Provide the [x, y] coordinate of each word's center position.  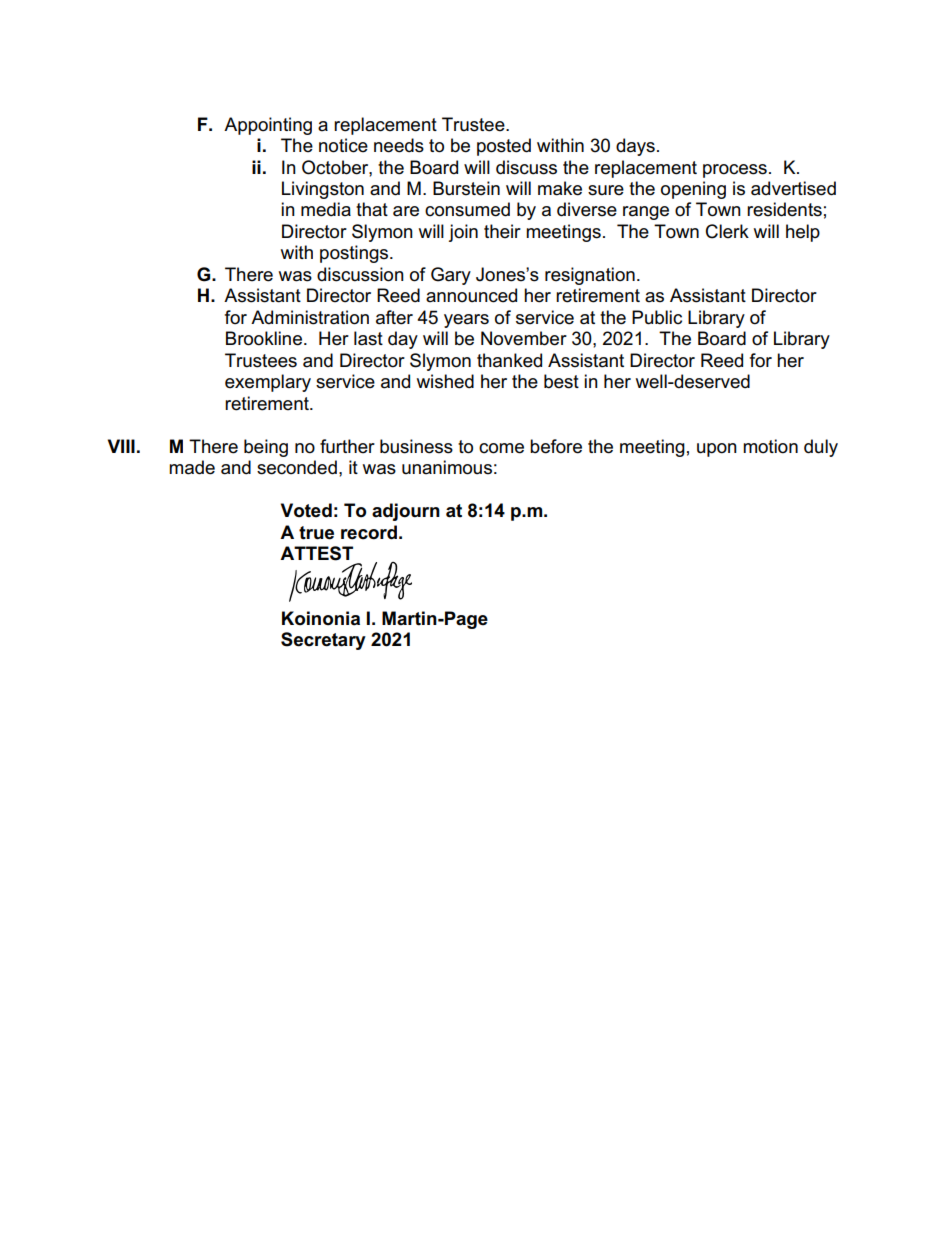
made [192, 467]
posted [504, 147]
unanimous [447, 467]
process [735, 171]
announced [471, 295]
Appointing [268, 126]
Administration [310, 317]
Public [657, 317]
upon [717, 450]
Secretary [323, 641]
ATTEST [316, 553]
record [369, 532]
